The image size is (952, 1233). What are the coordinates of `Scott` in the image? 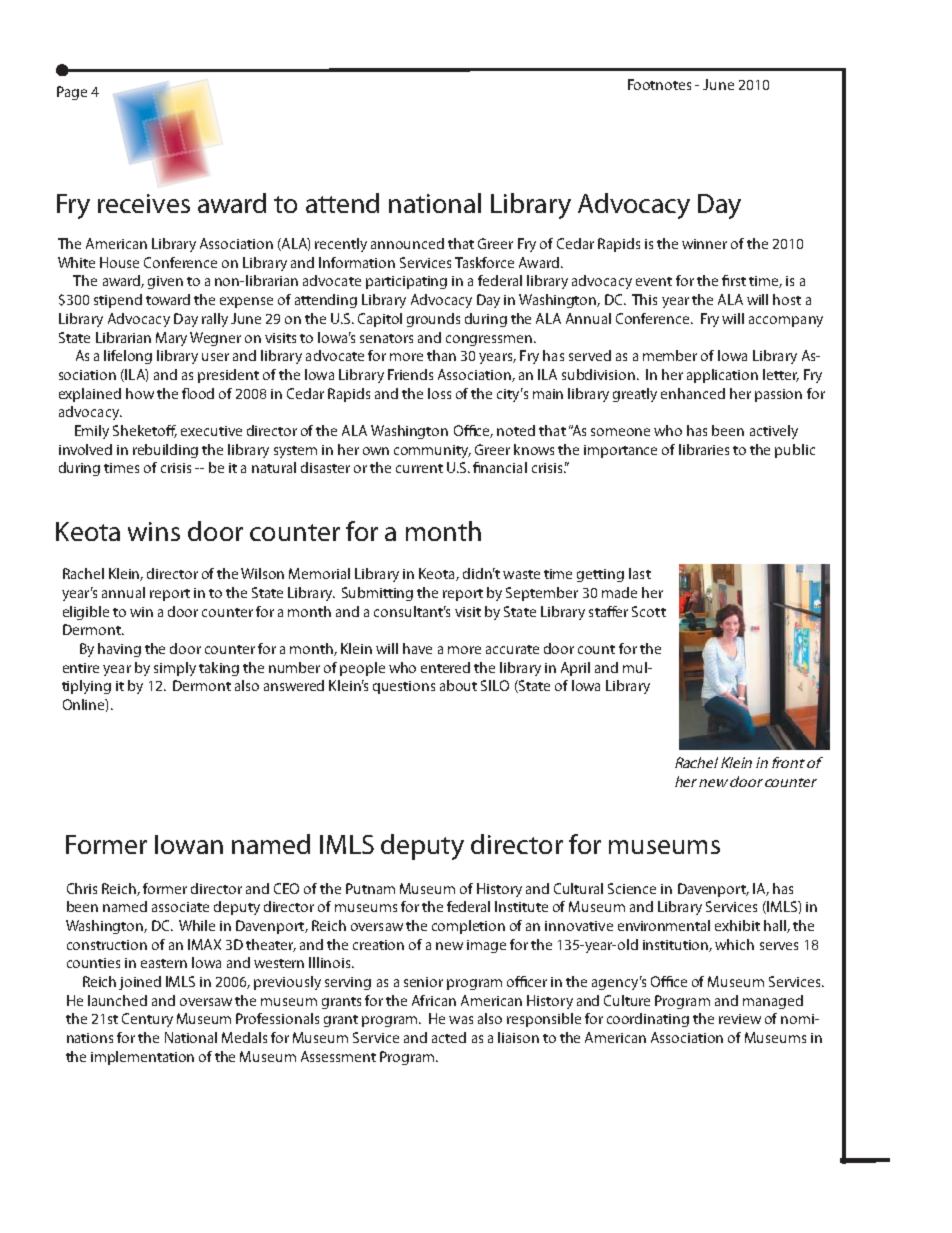 It's located at (649, 611).
